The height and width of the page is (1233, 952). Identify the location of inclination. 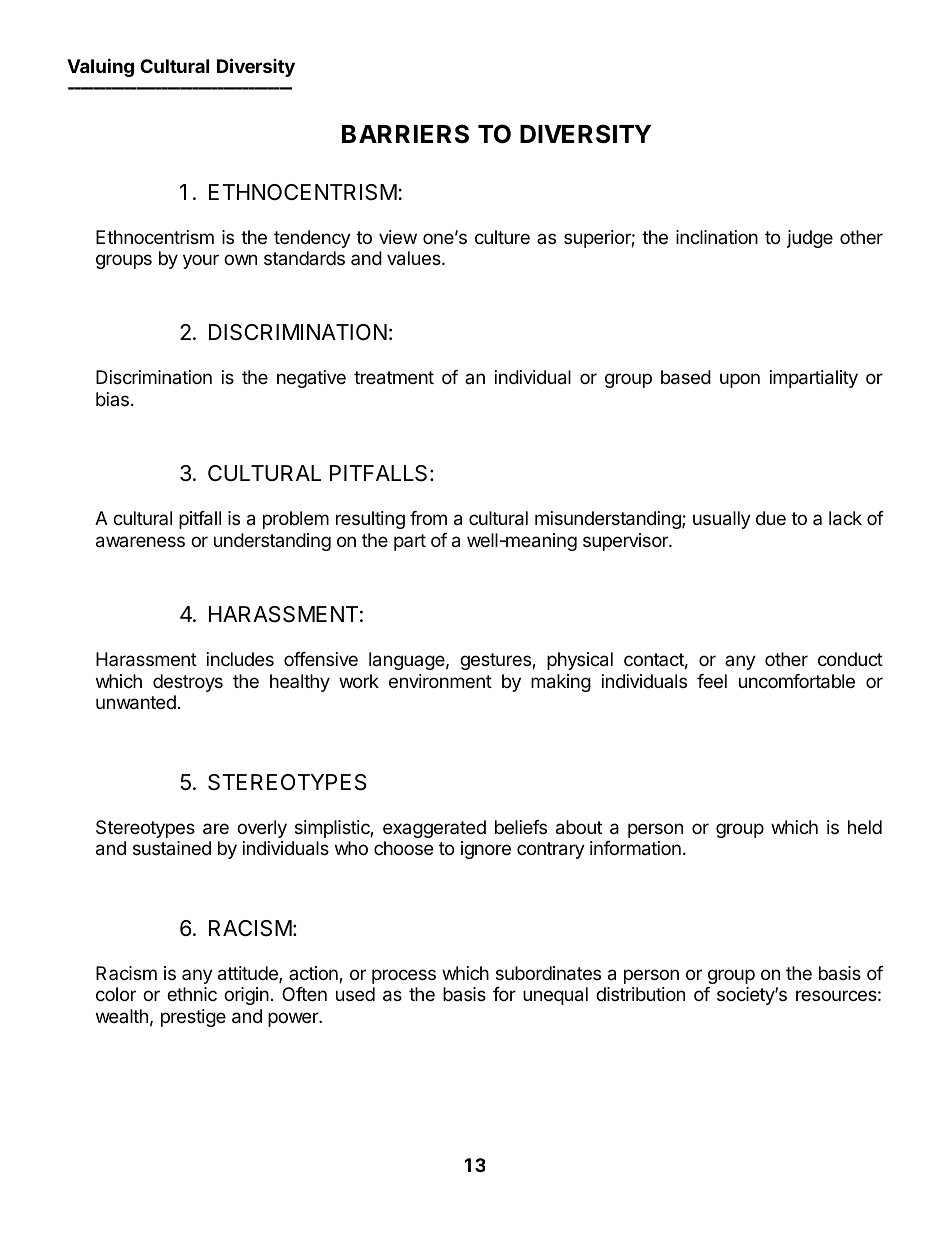
(717, 237).
